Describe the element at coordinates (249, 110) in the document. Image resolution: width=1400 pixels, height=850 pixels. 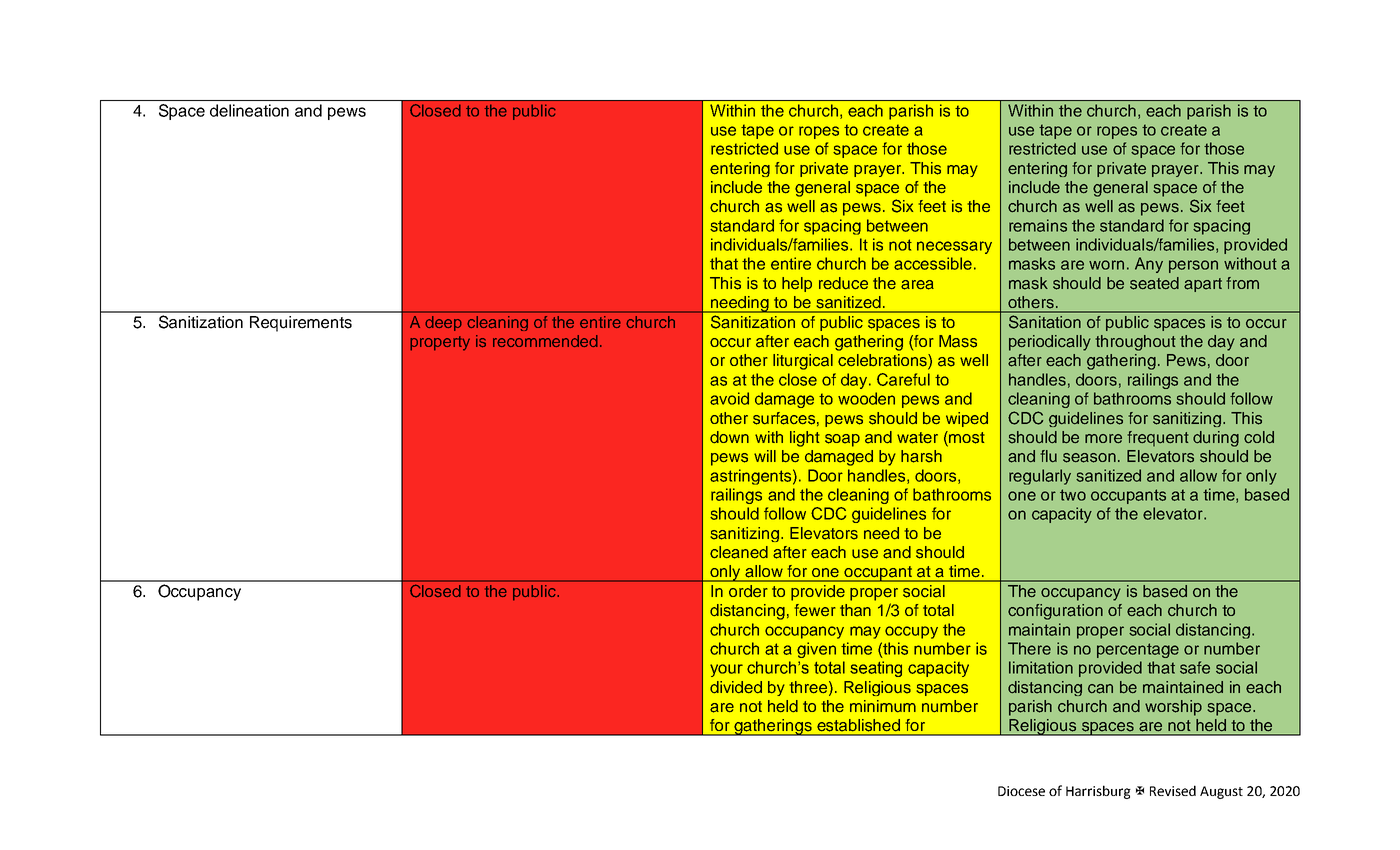
I see `delineation` at that location.
